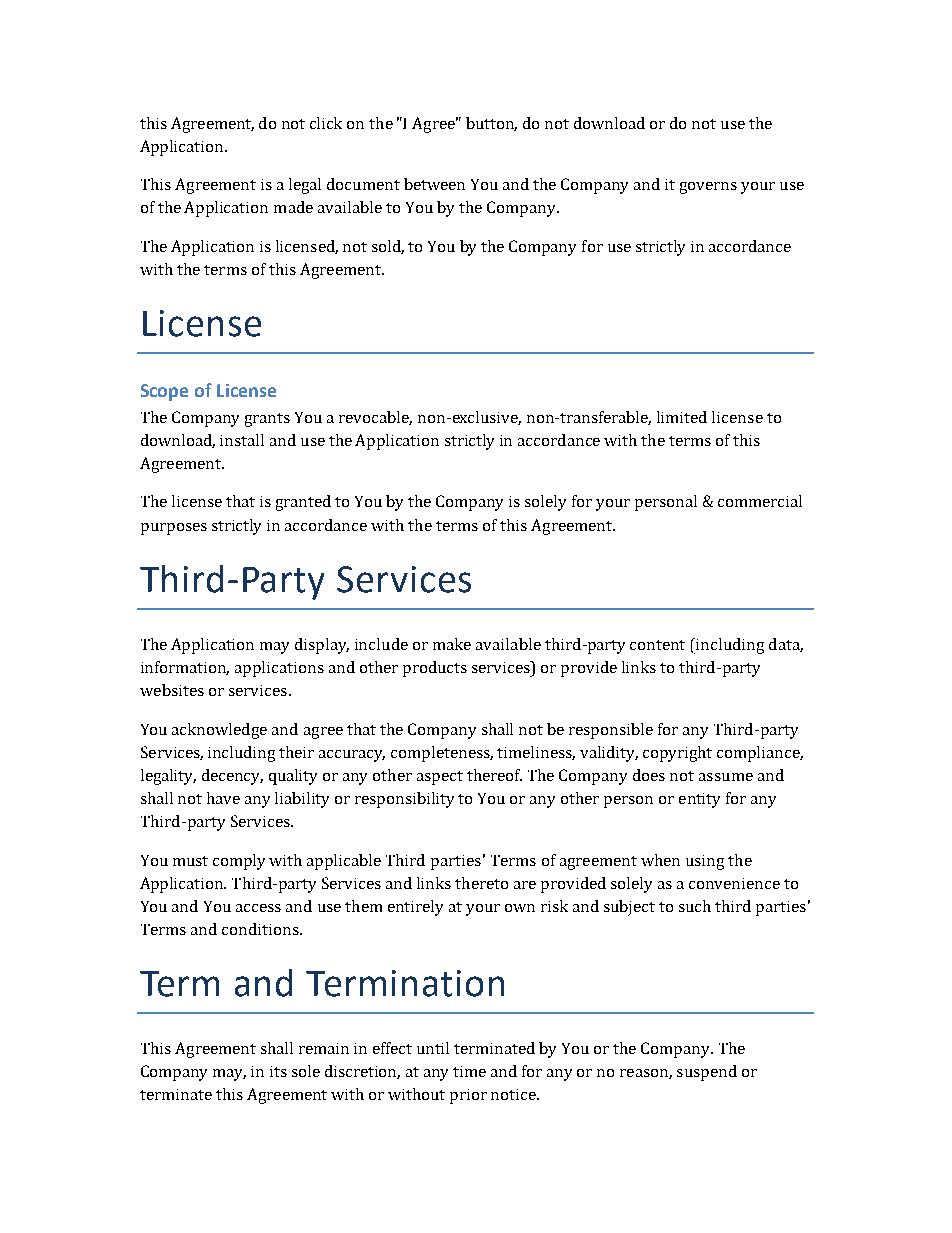  What do you see at coordinates (481, 883) in the document?
I see `thereto` at bounding box center [481, 883].
